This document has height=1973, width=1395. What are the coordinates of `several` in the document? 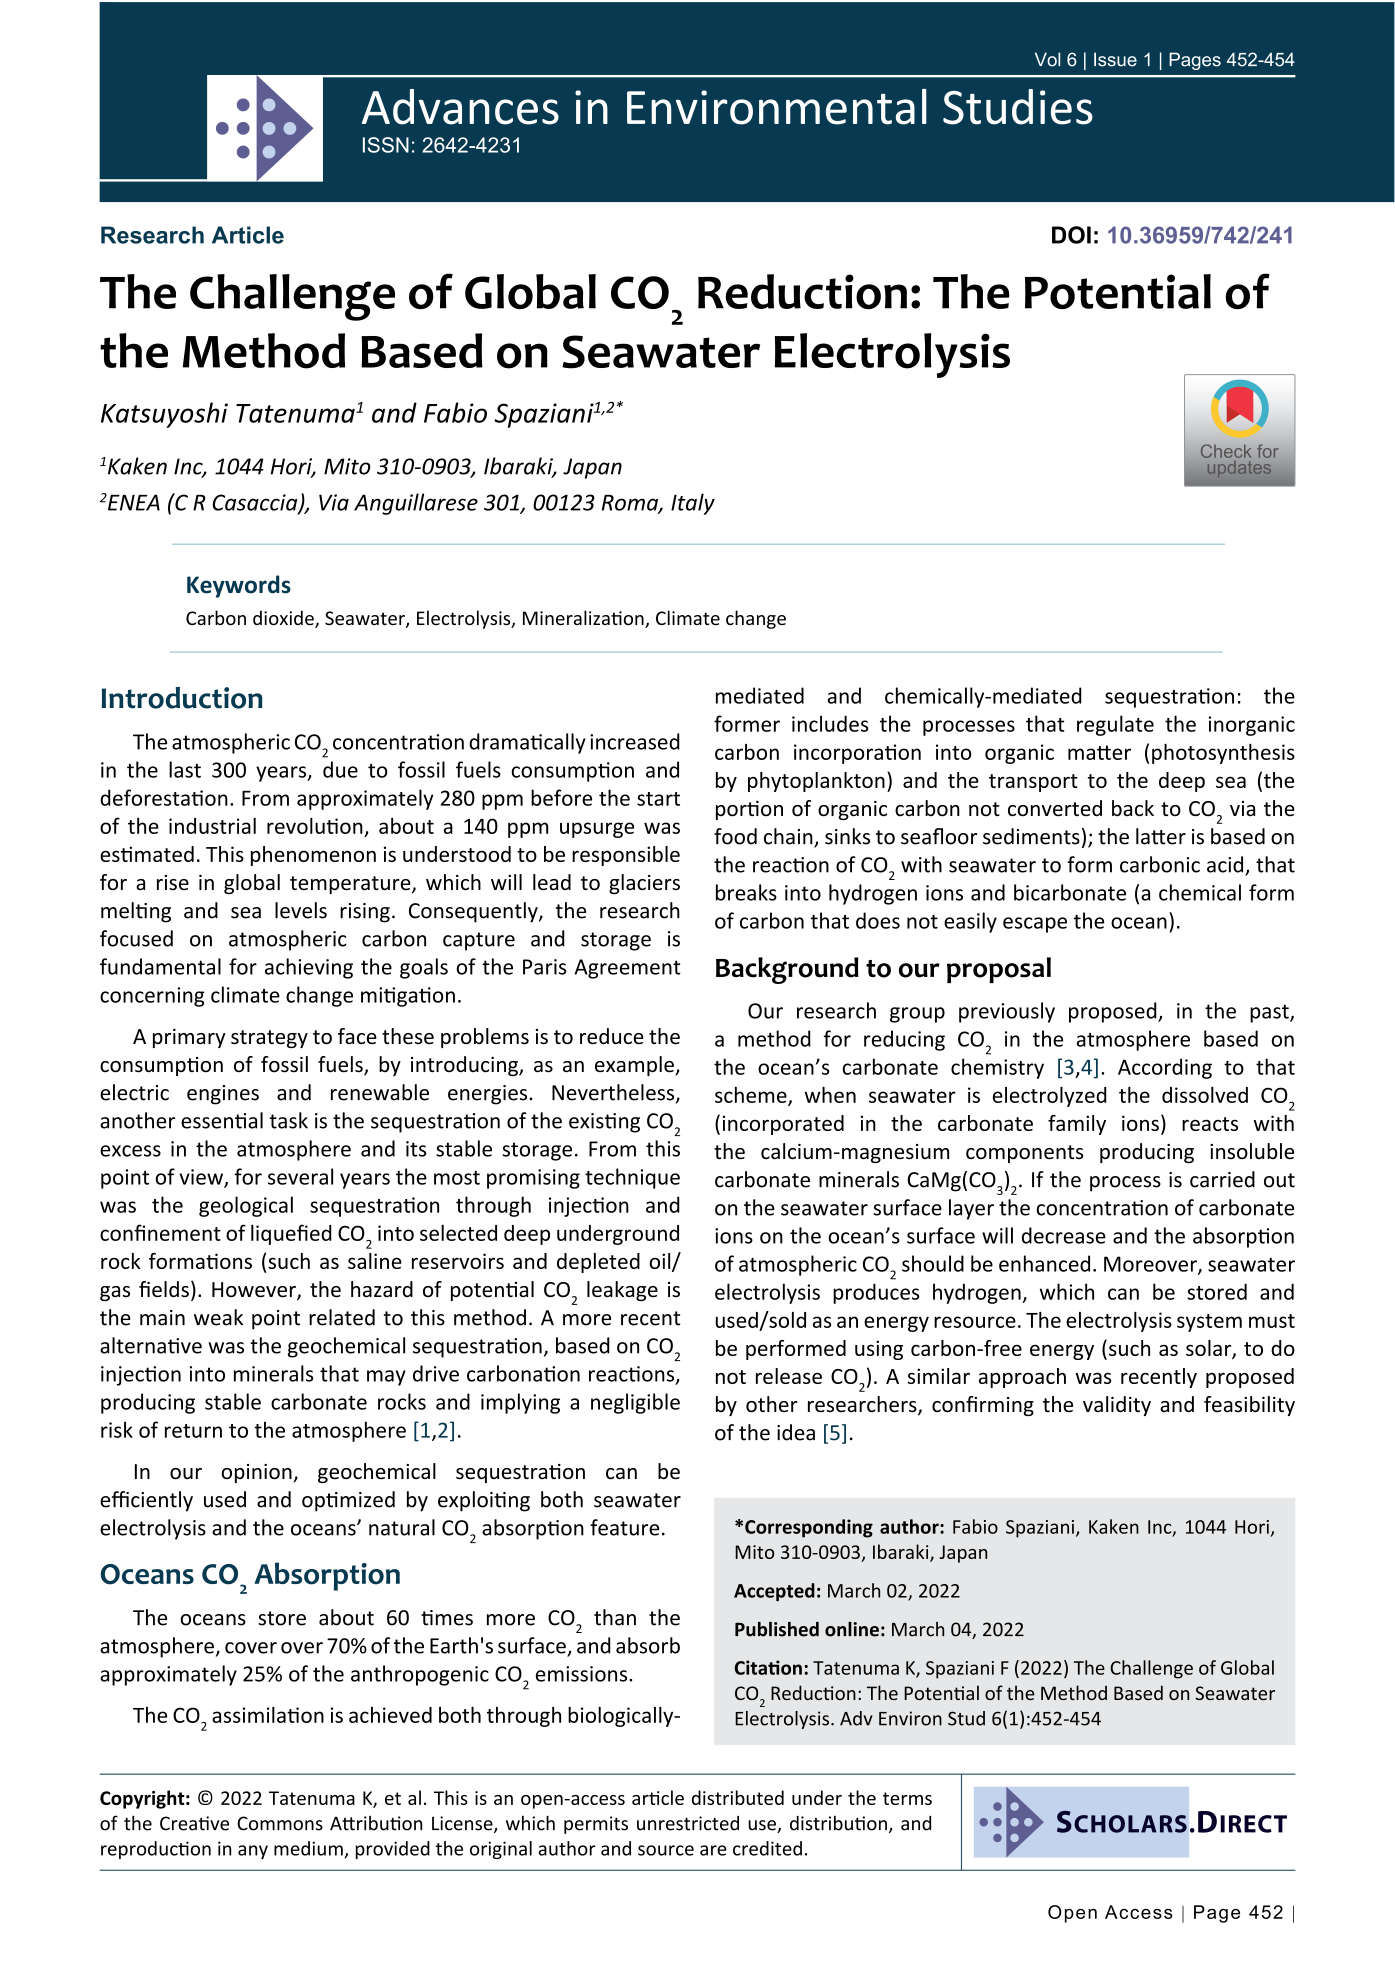 It's located at (300, 1176).
